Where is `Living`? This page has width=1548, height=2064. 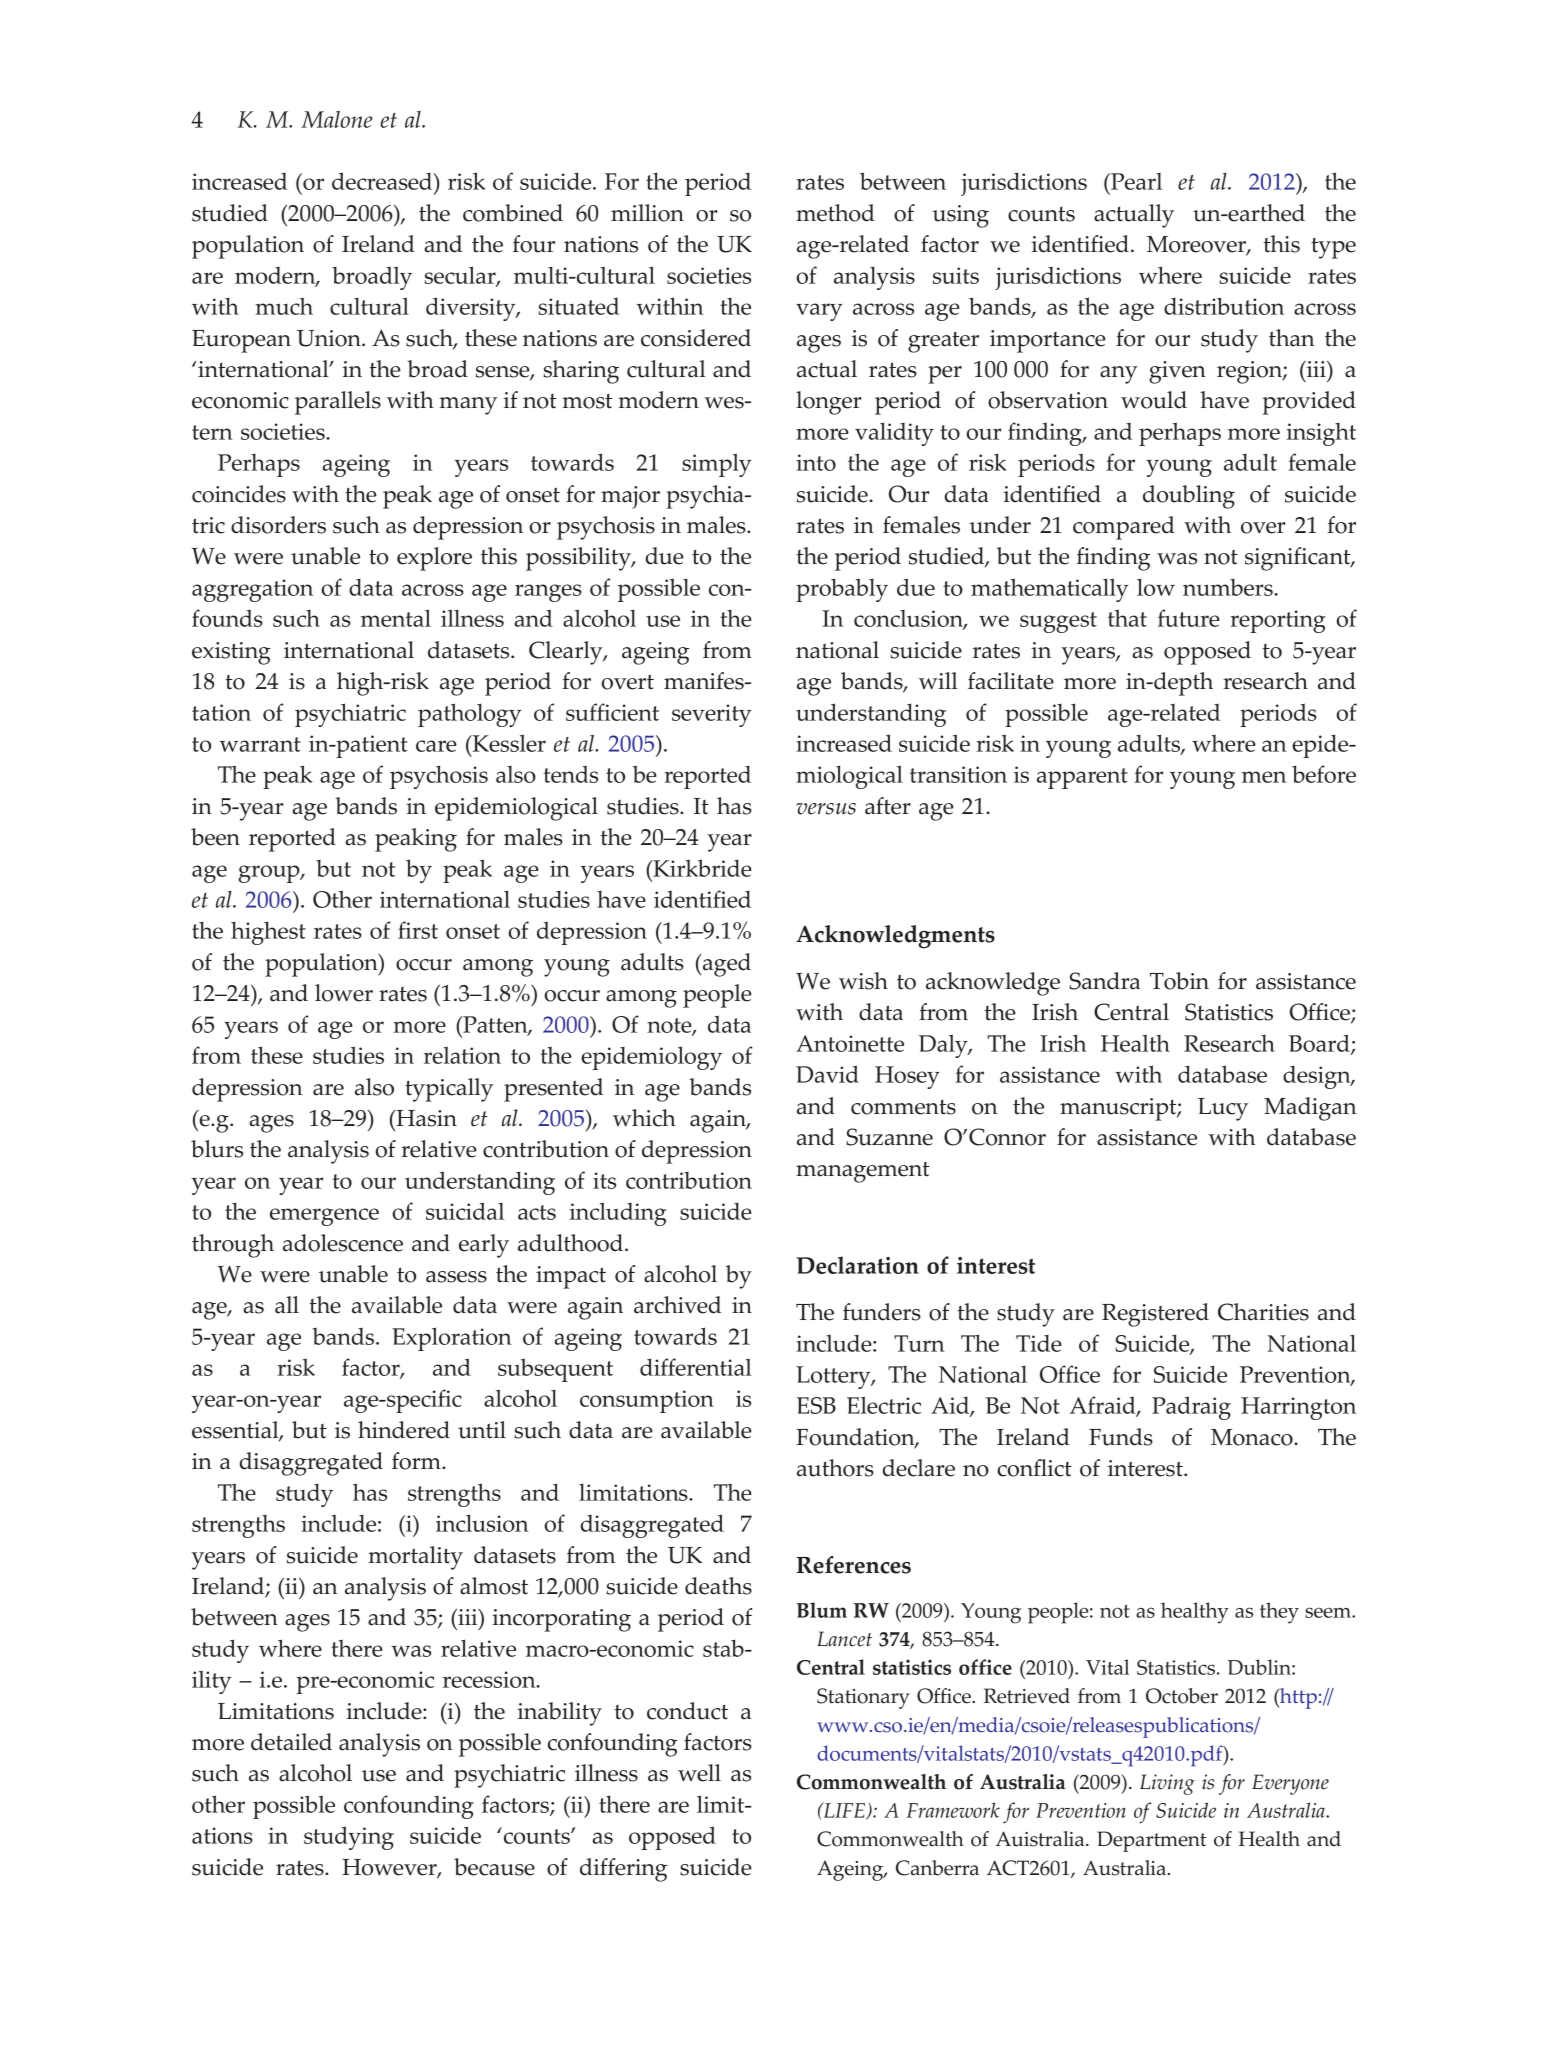
Living is located at coordinates (1167, 1784).
